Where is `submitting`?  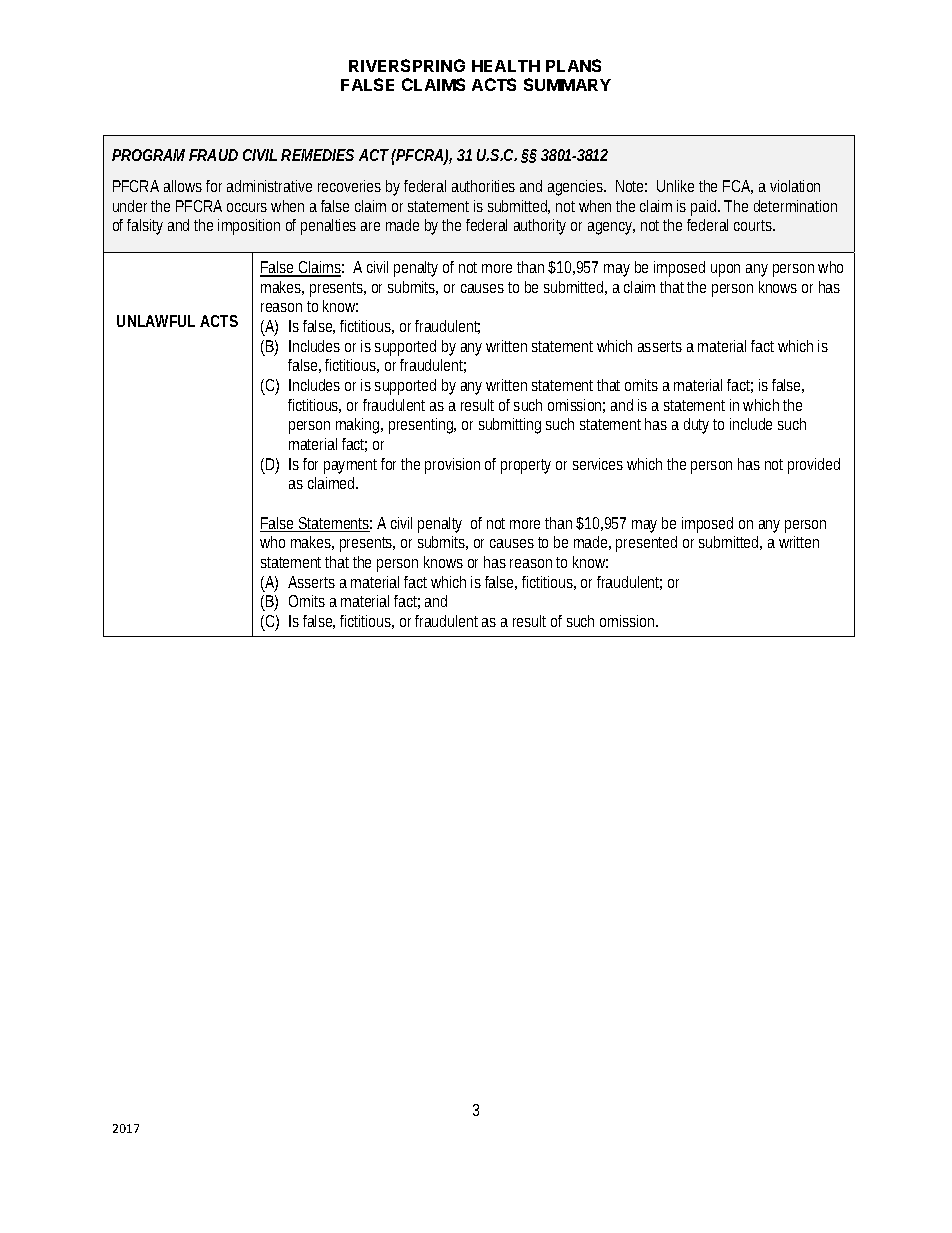
submitting is located at coordinates (510, 426).
